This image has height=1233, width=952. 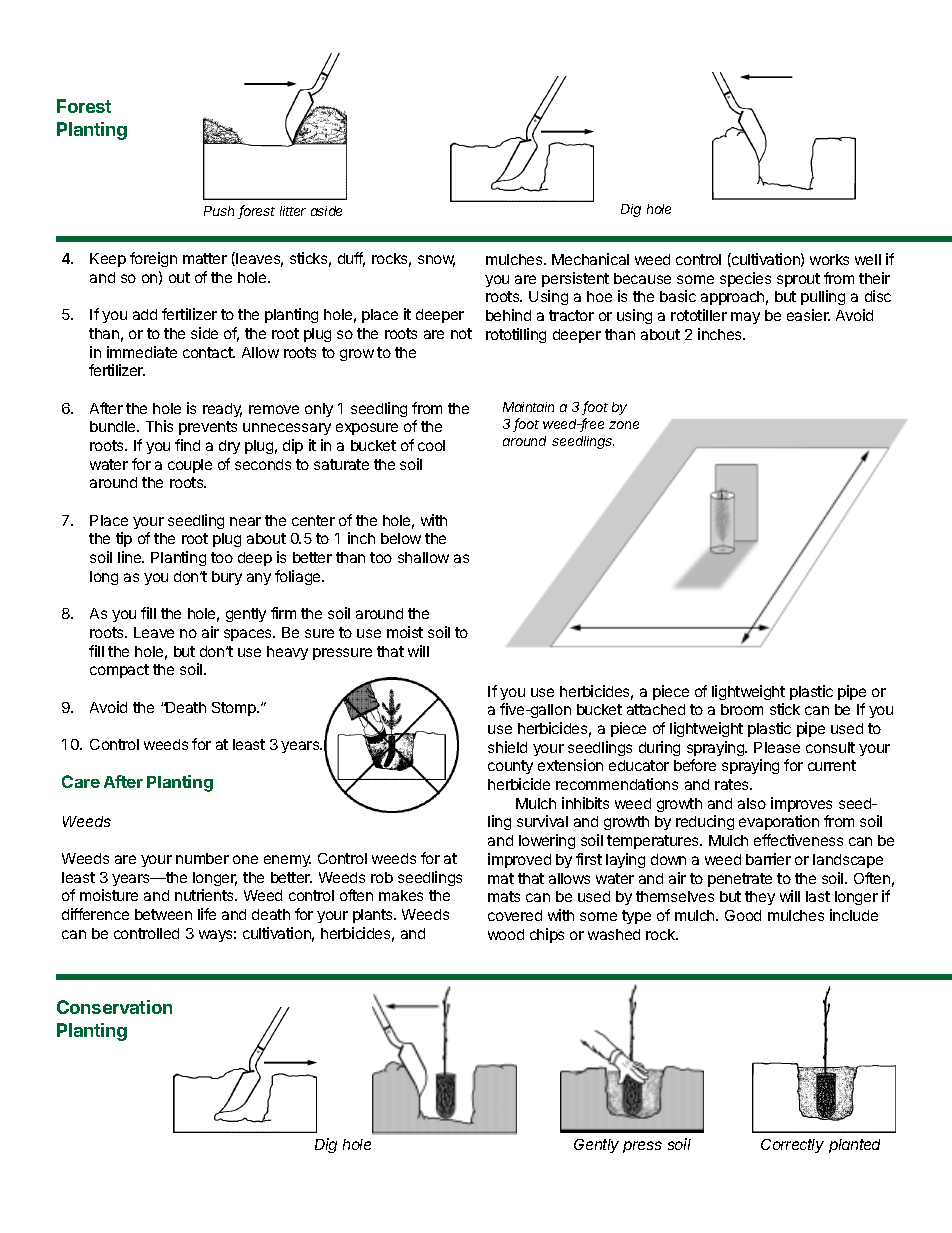 I want to click on snow, so click(x=436, y=261).
